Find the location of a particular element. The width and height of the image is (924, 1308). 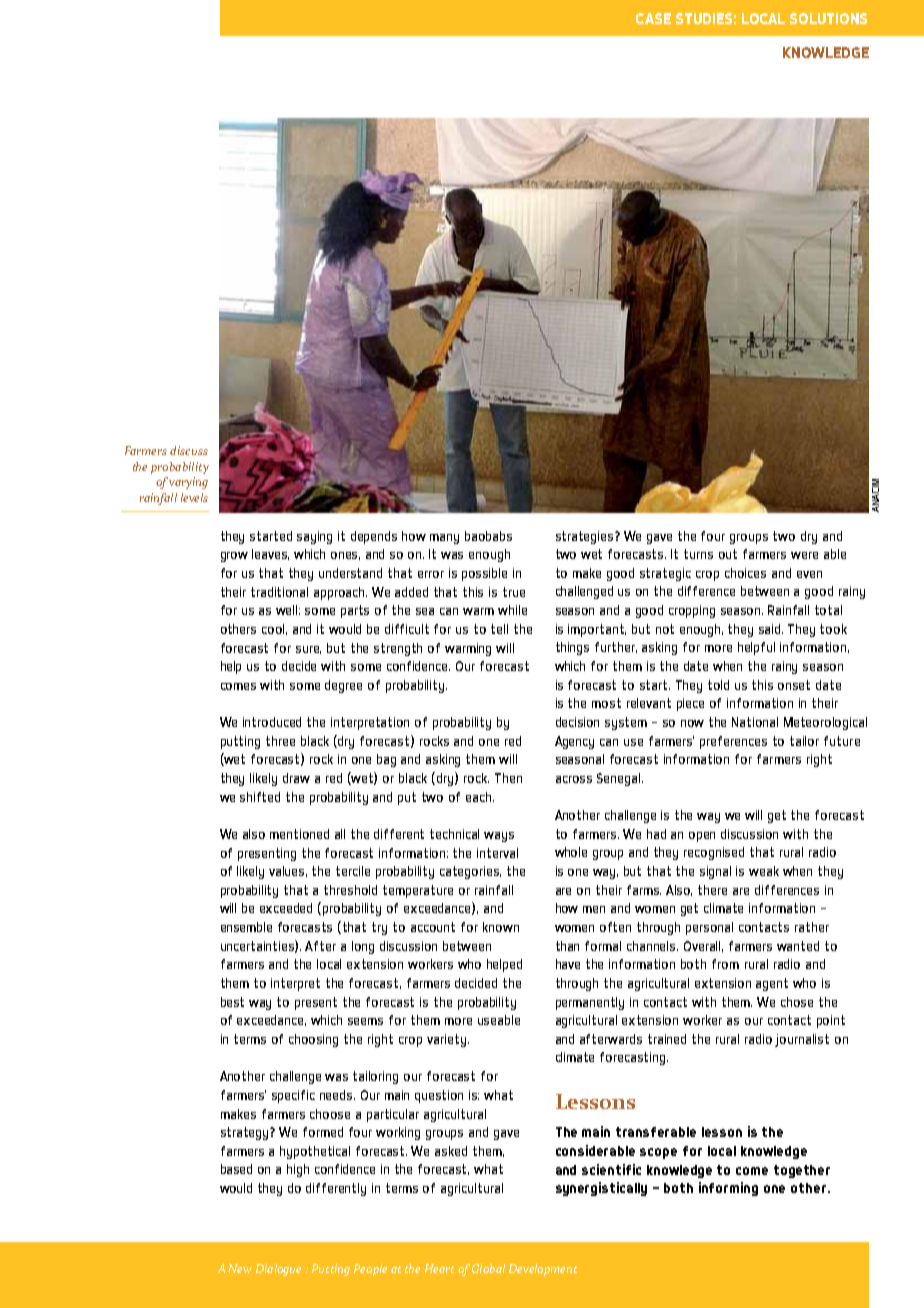

Case is located at coordinates (653, 18).
